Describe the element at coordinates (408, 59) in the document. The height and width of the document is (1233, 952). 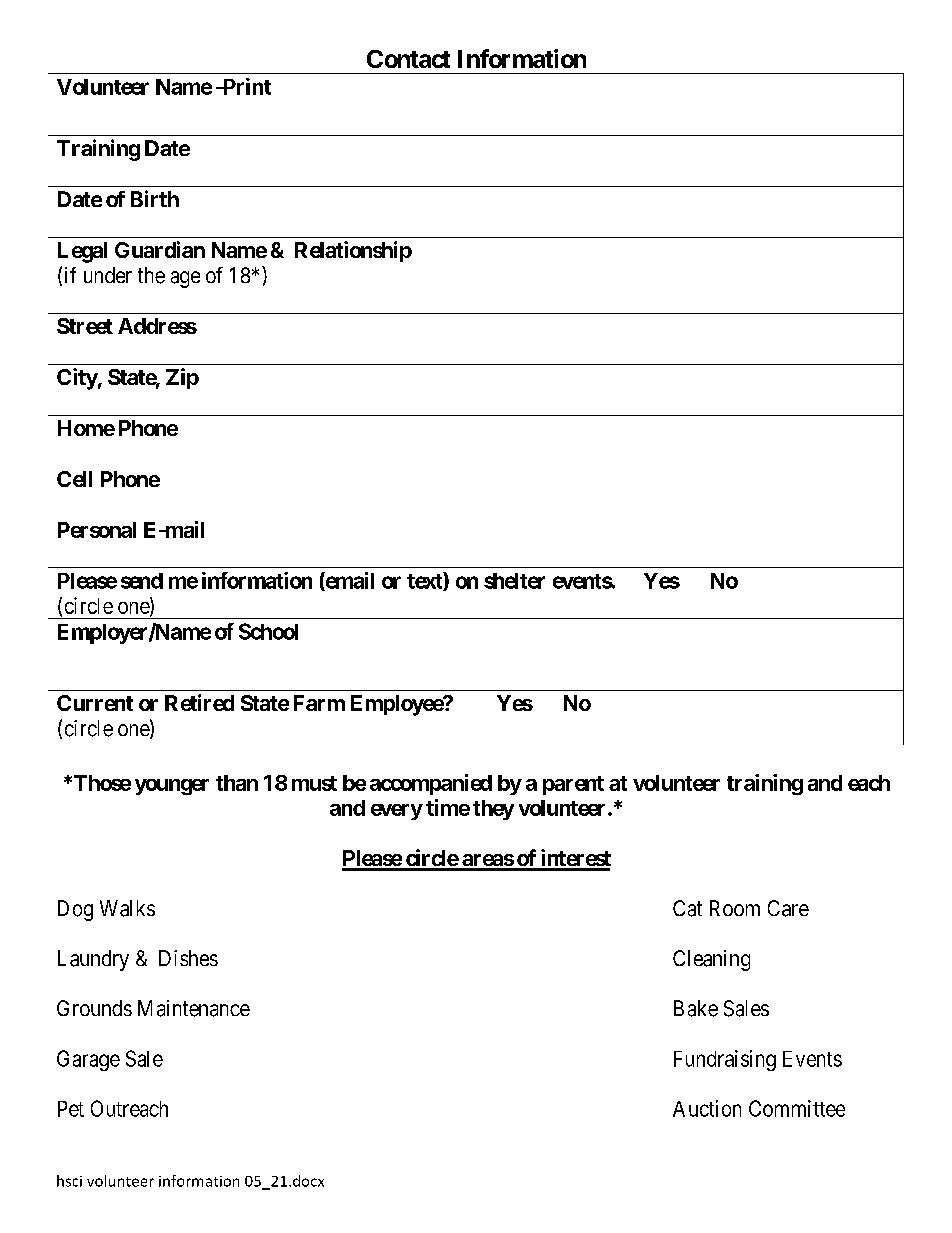
I see `Contact` at that location.
